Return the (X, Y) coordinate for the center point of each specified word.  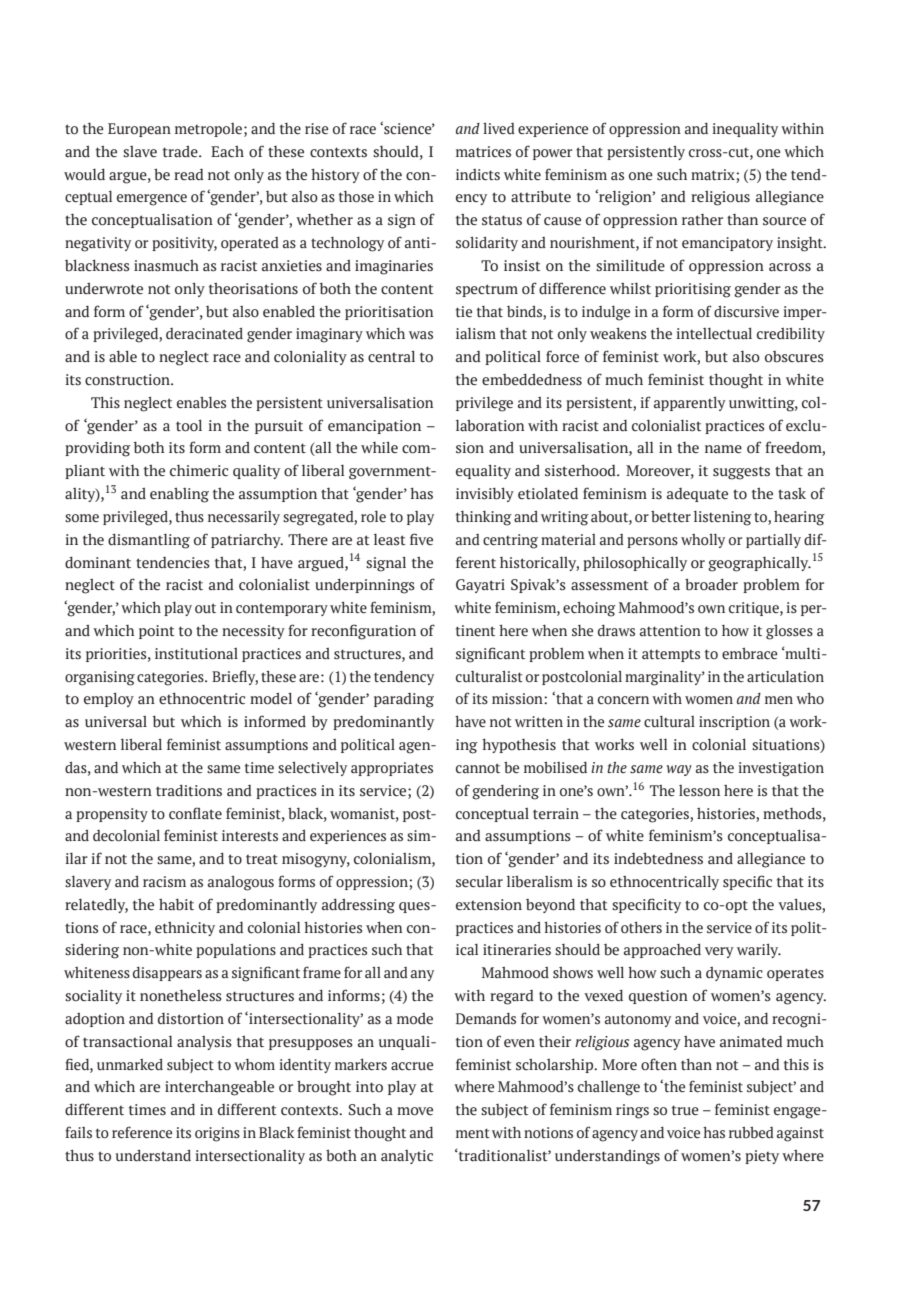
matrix (714, 175)
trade (181, 152)
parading (404, 700)
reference (142, 1132)
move (415, 1111)
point (157, 632)
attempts (671, 655)
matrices (483, 152)
